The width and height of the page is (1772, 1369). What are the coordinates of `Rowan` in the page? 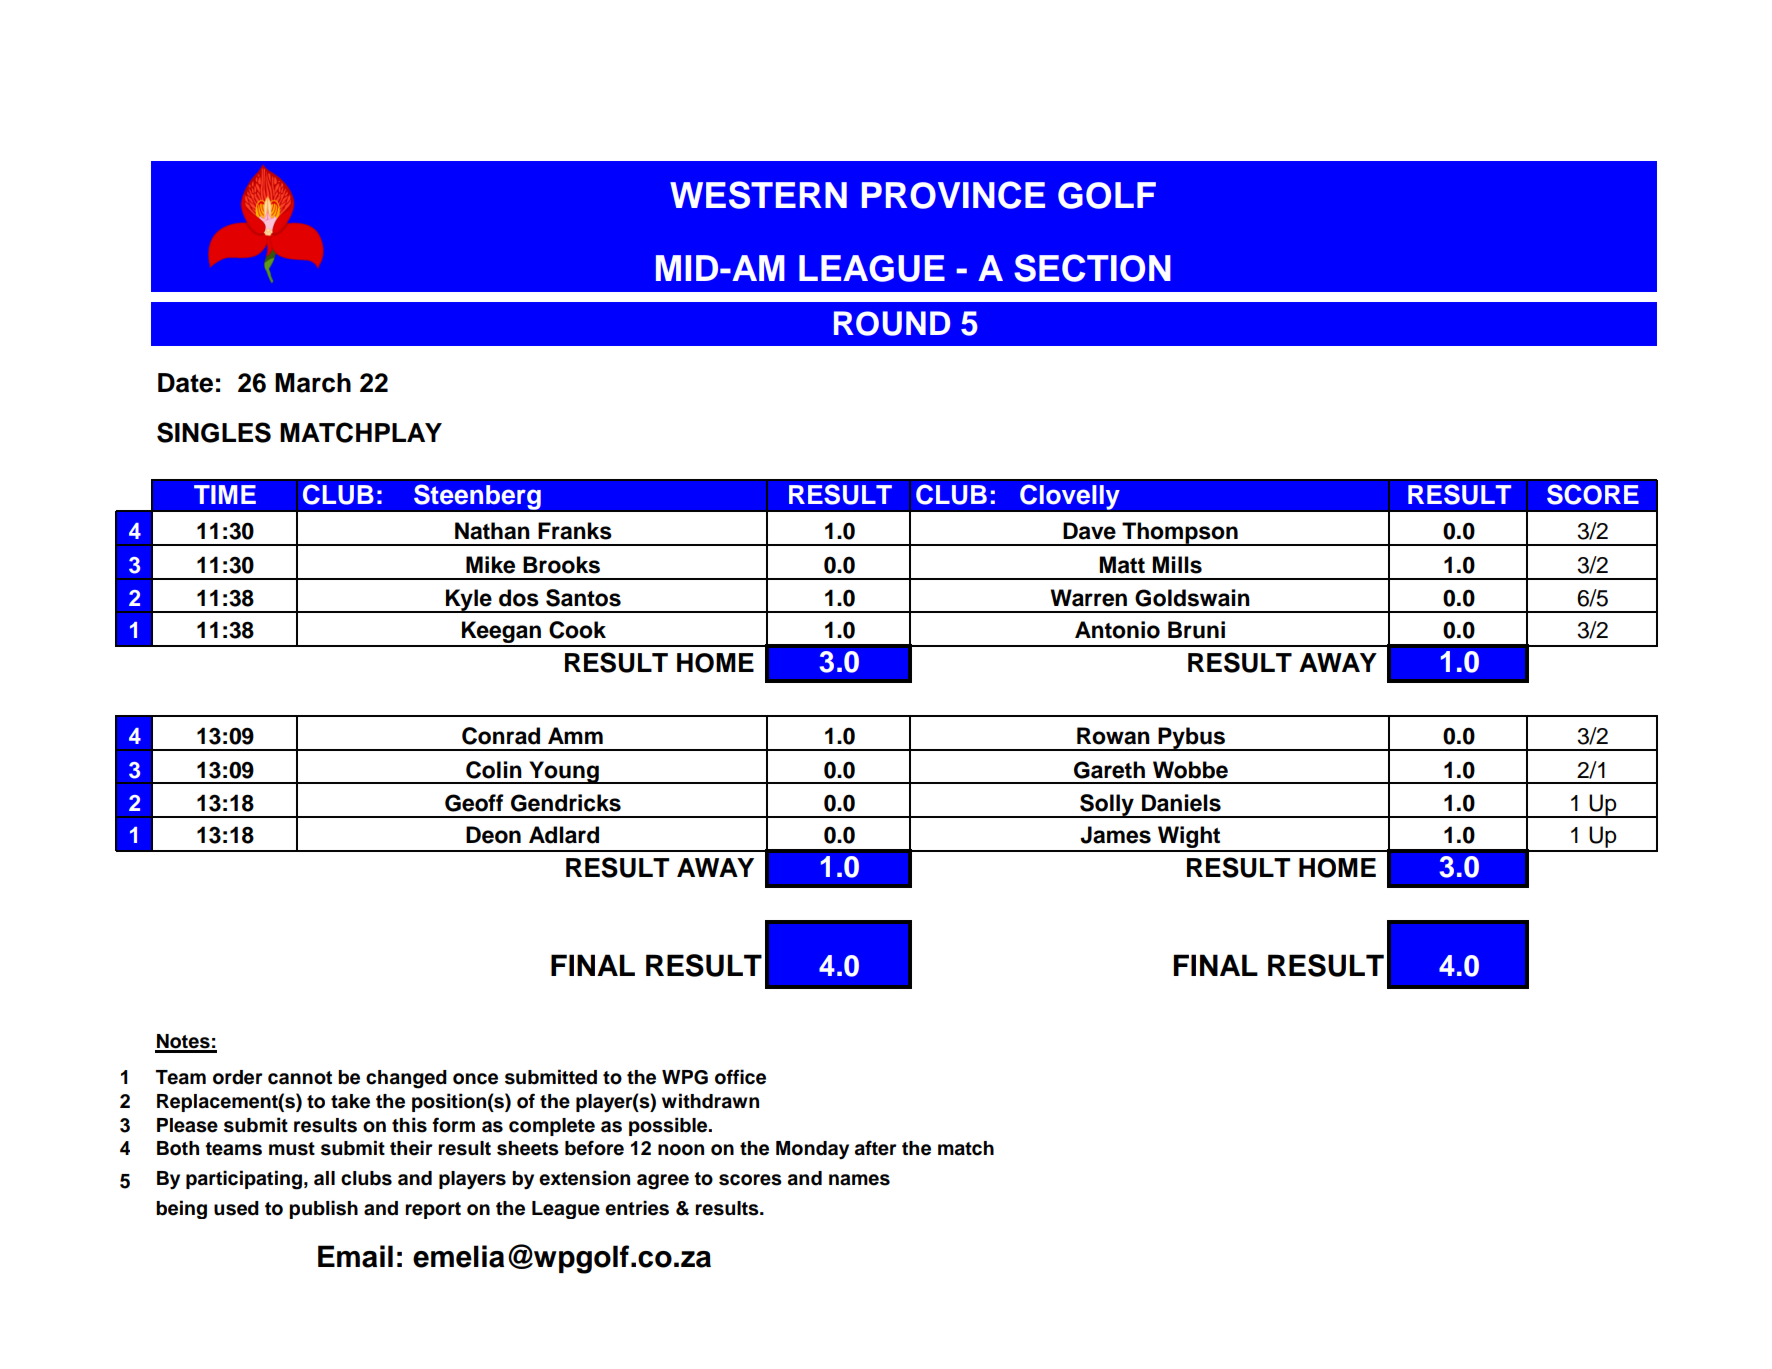 It's located at (1113, 736).
